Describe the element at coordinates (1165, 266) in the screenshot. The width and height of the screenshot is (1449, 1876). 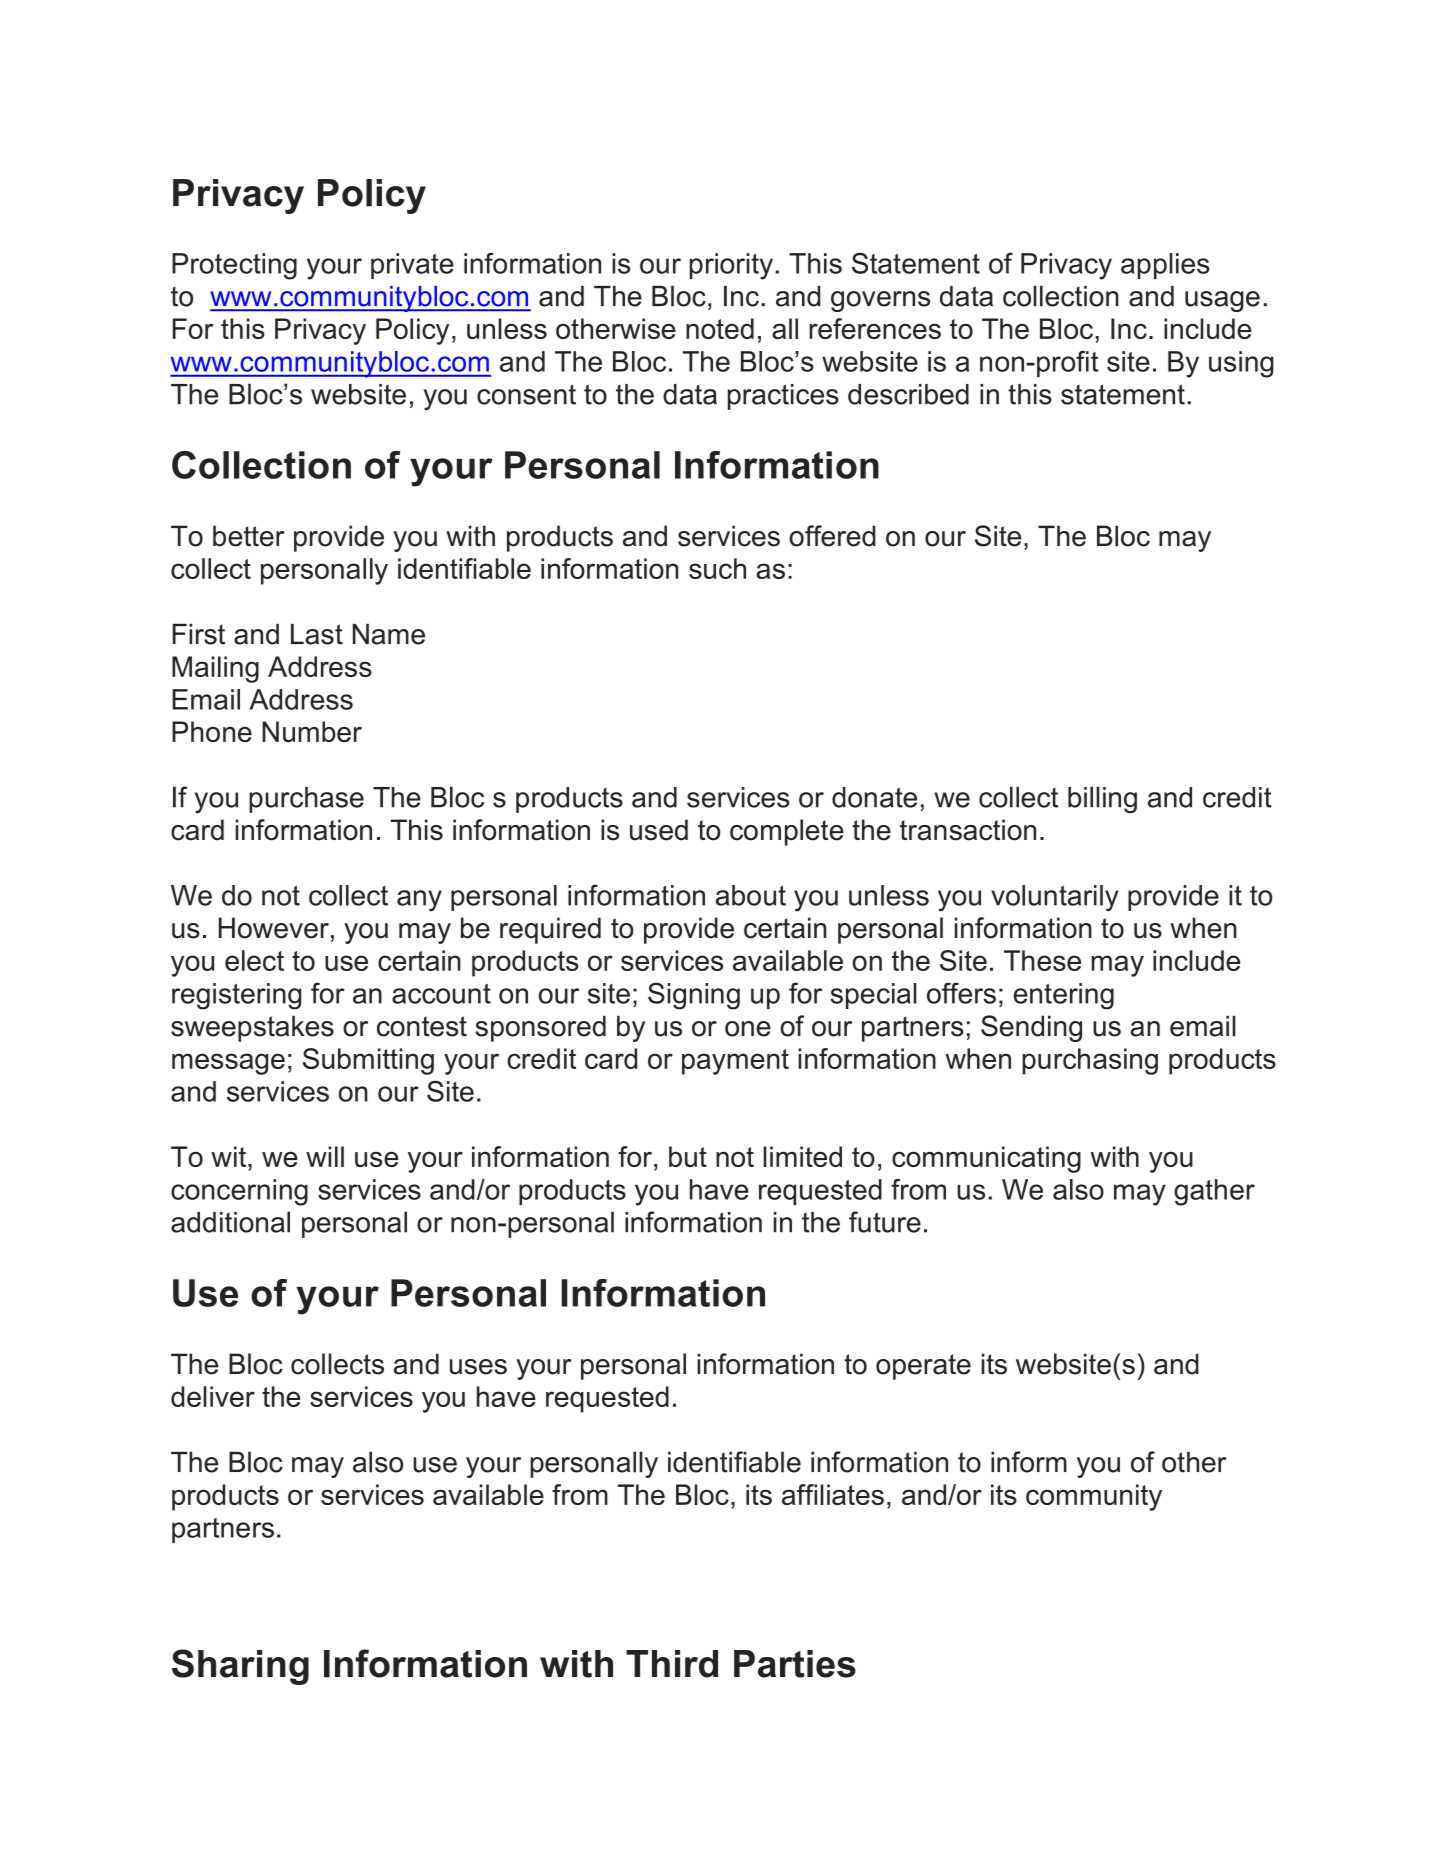
I see `applies` at that location.
